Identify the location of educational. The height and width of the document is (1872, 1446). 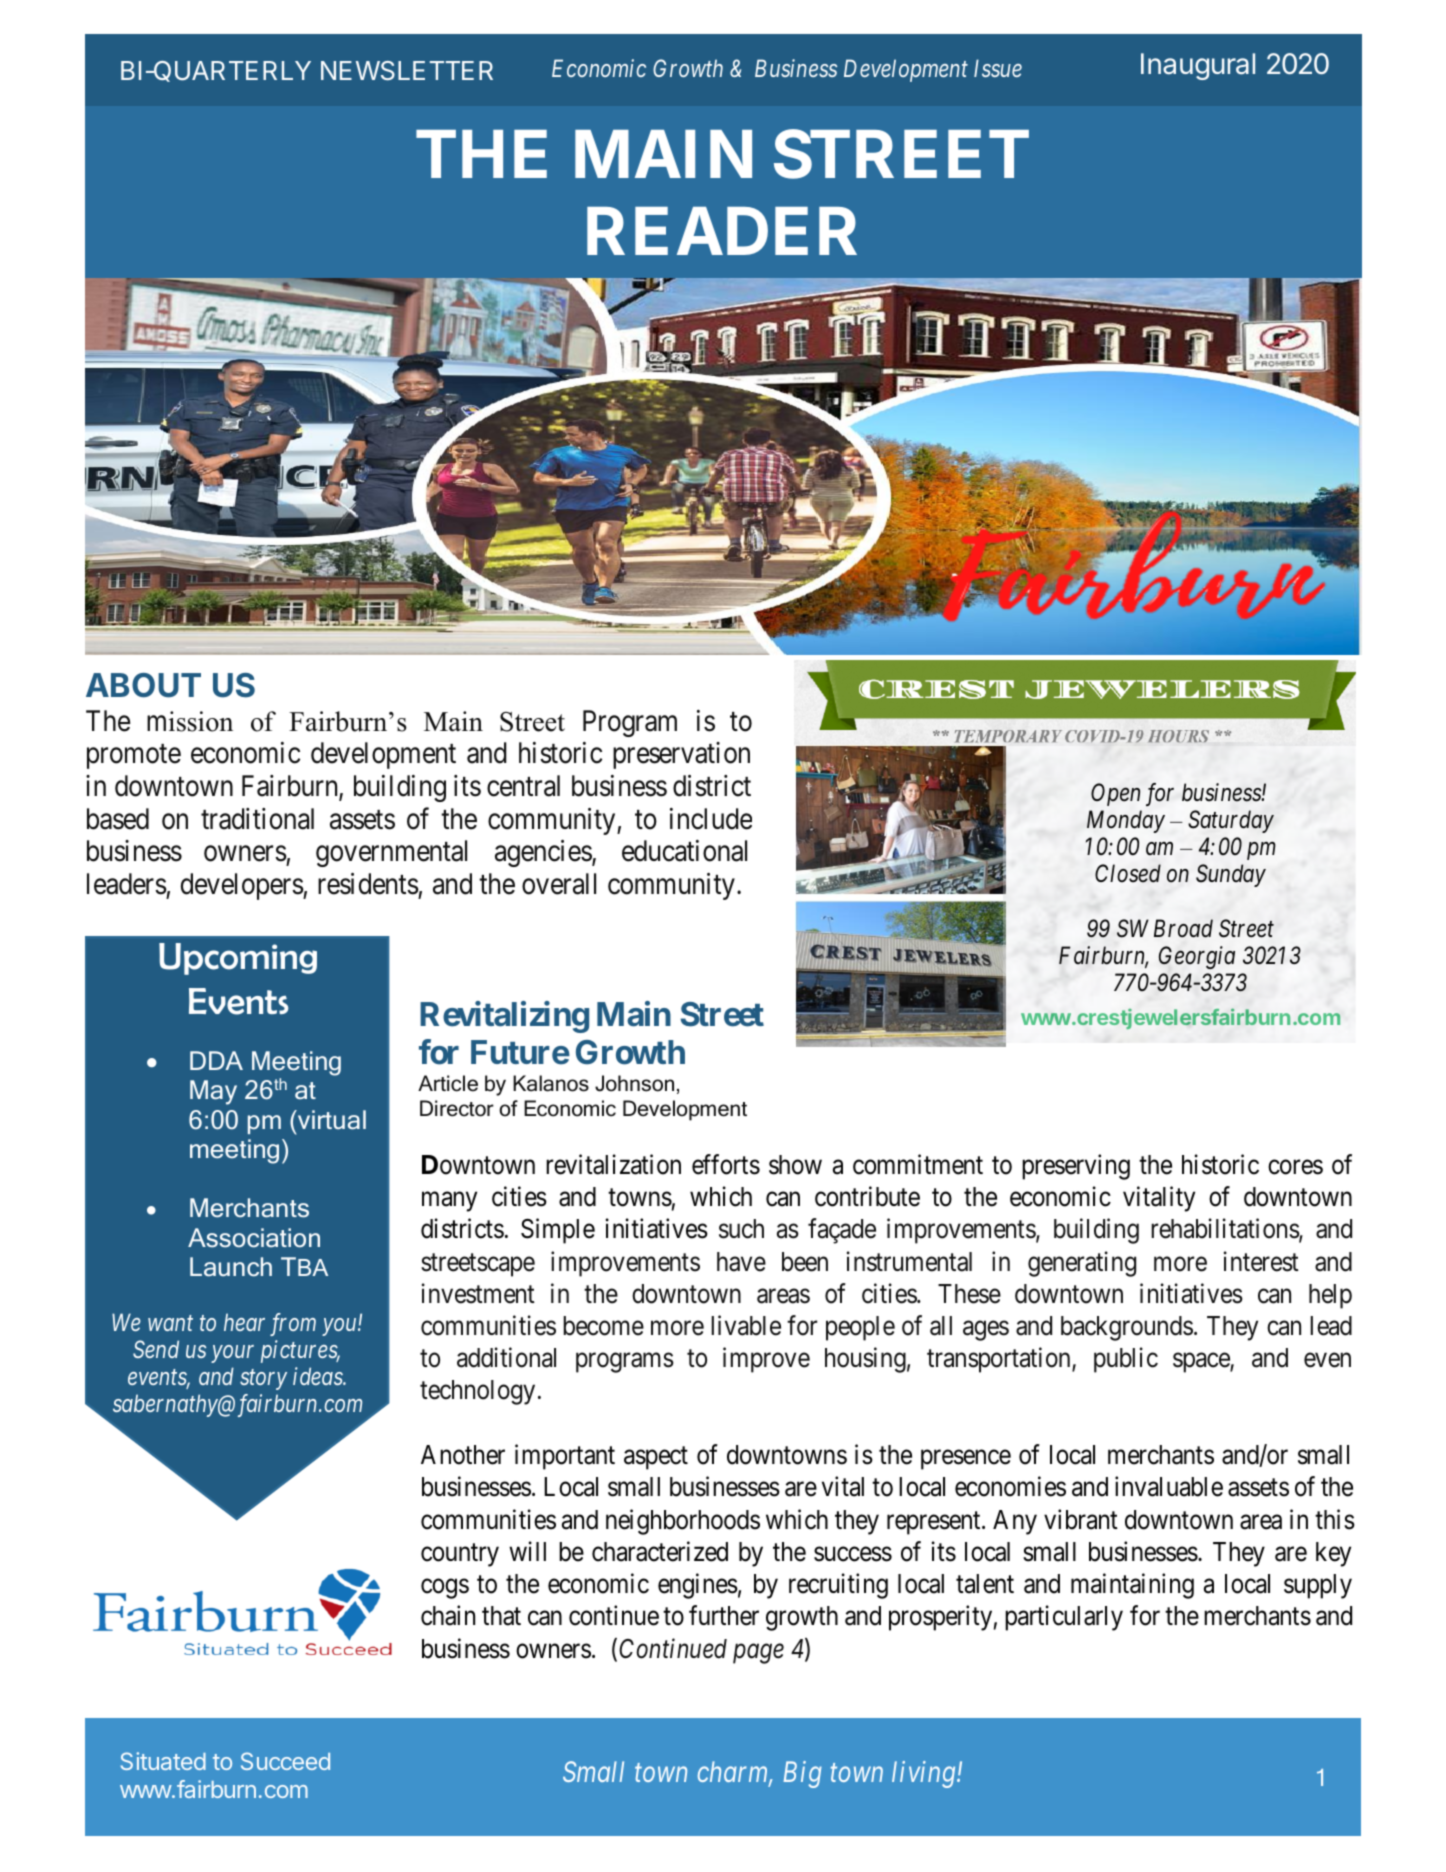
(684, 851).
